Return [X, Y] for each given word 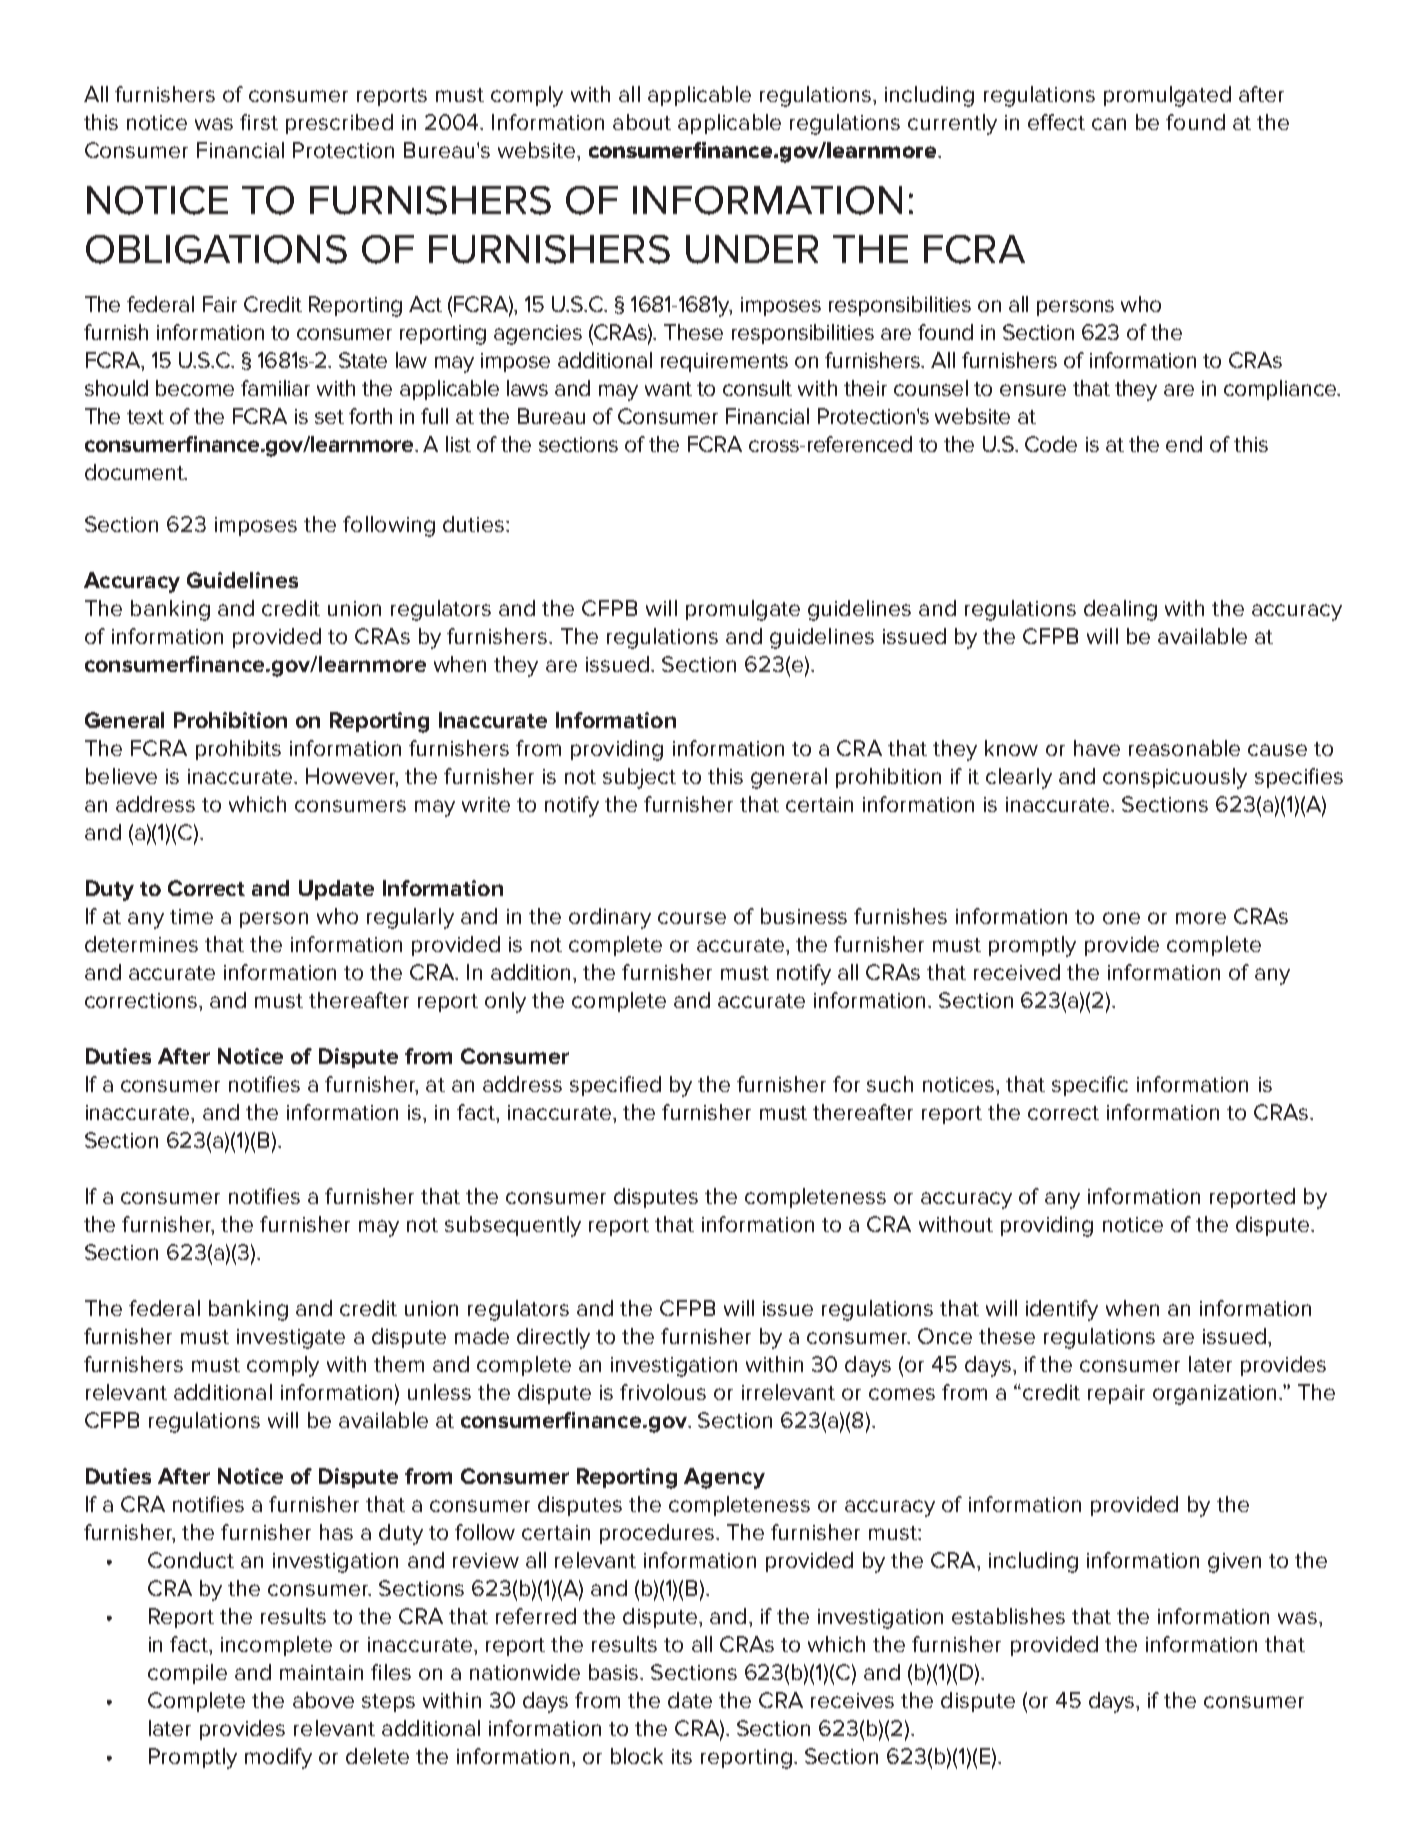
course [692, 918]
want [668, 389]
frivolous [663, 1392]
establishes [1008, 1616]
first [259, 122]
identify [1062, 1310]
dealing [1120, 610]
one [1121, 918]
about [642, 122]
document [135, 472]
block [637, 1756]
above [323, 1700]
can [1109, 124]
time [191, 916]
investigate [291, 1339]
